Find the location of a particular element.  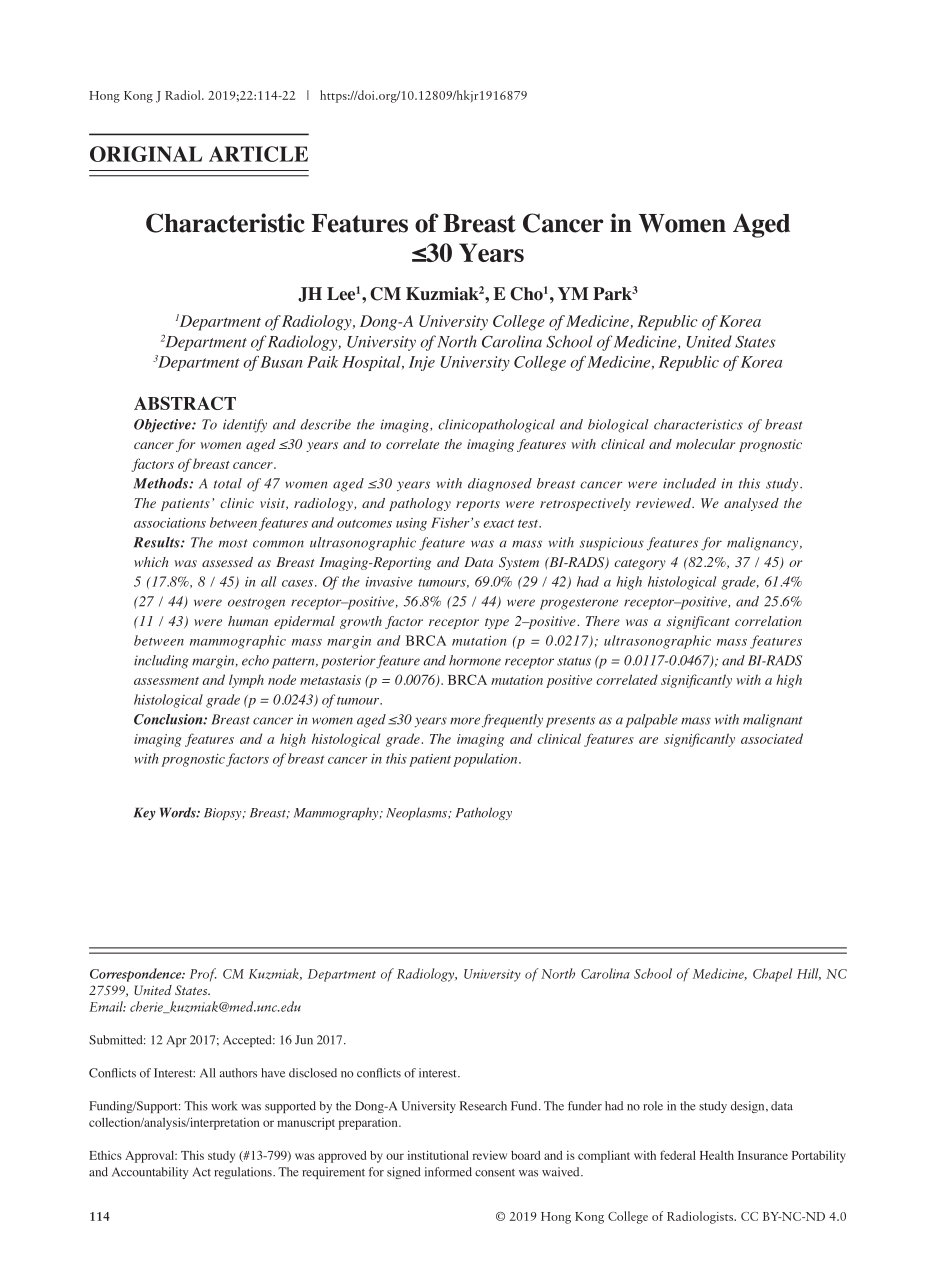

including is located at coordinates (161, 662).
